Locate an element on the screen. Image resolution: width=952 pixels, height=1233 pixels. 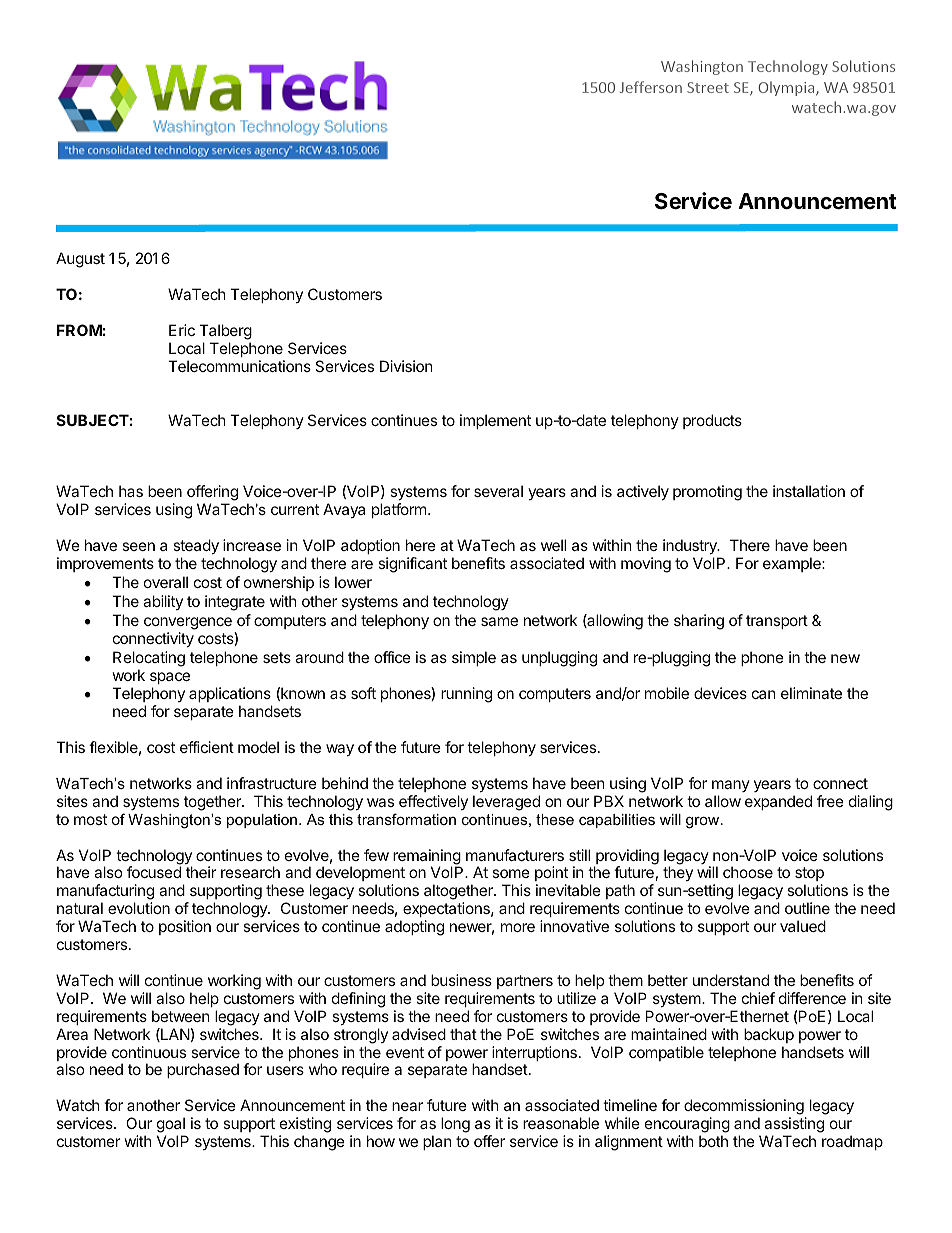
August is located at coordinates (80, 260).
